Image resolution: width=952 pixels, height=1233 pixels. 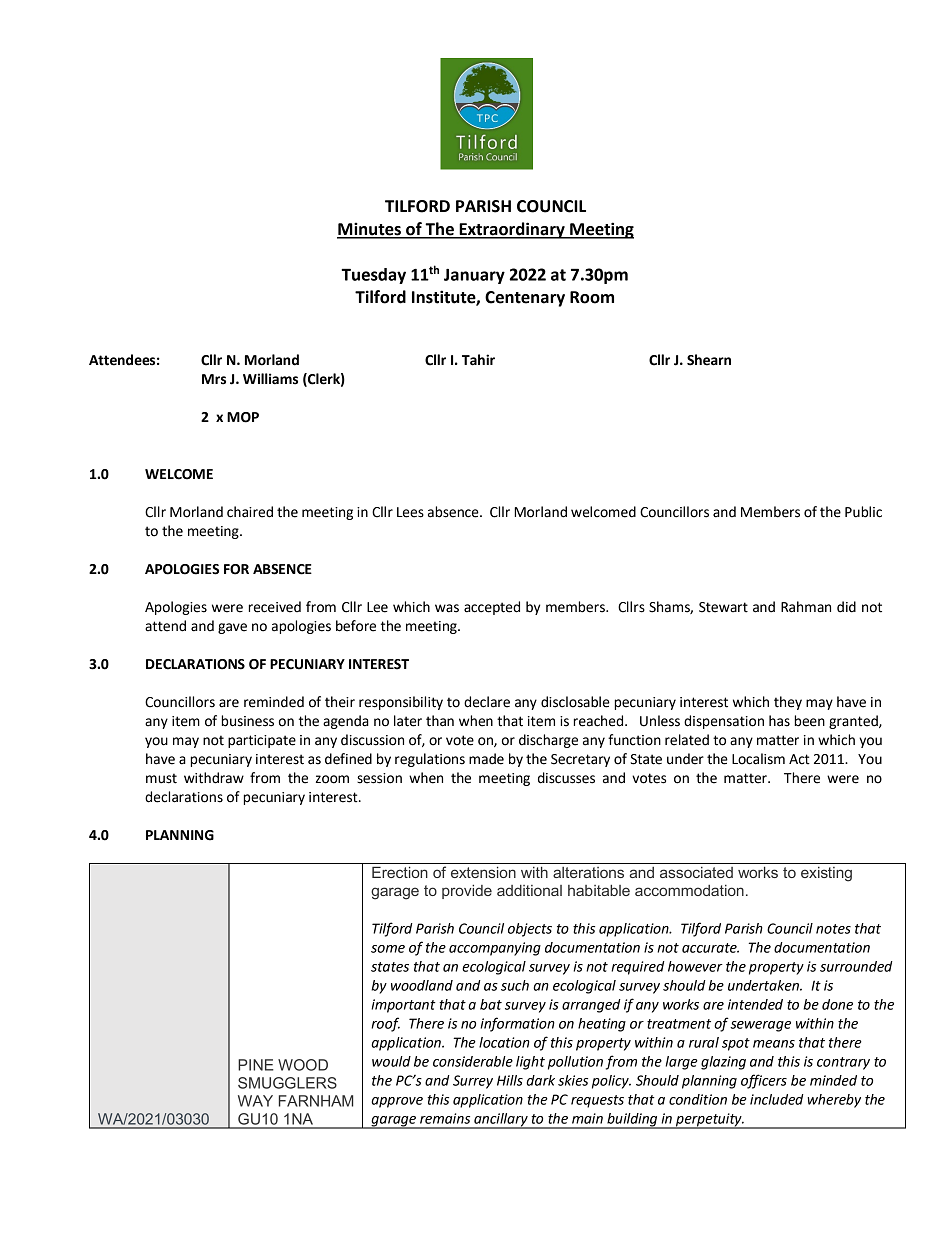 What do you see at coordinates (592, 297) in the screenshot?
I see `Room` at bounding box center [592, 297].
